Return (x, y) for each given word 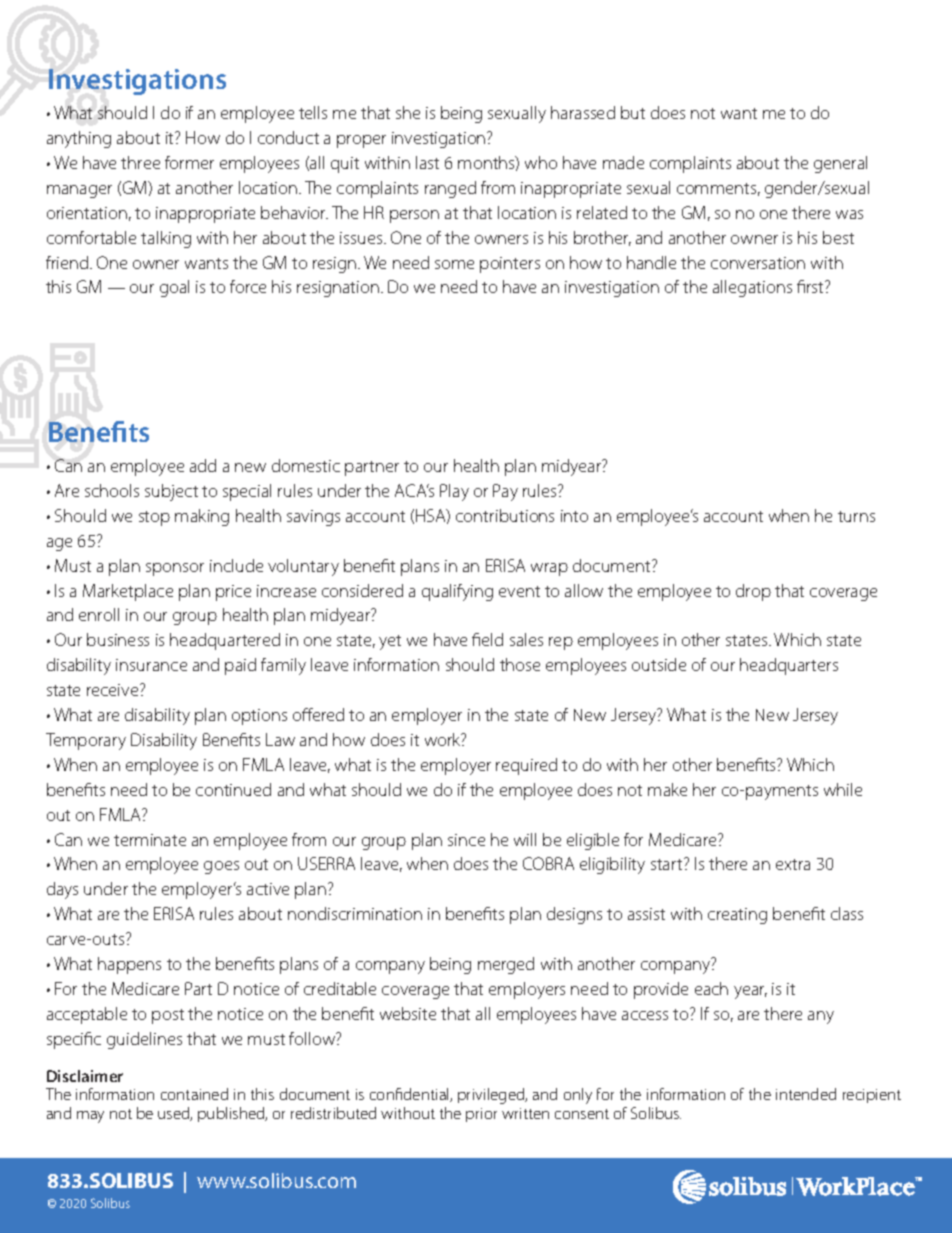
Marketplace (128, 592)
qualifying (457, 592)
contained (194, 1094)
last (427, 162)
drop (753, 592)
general (840, 164)
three (140, 162)
